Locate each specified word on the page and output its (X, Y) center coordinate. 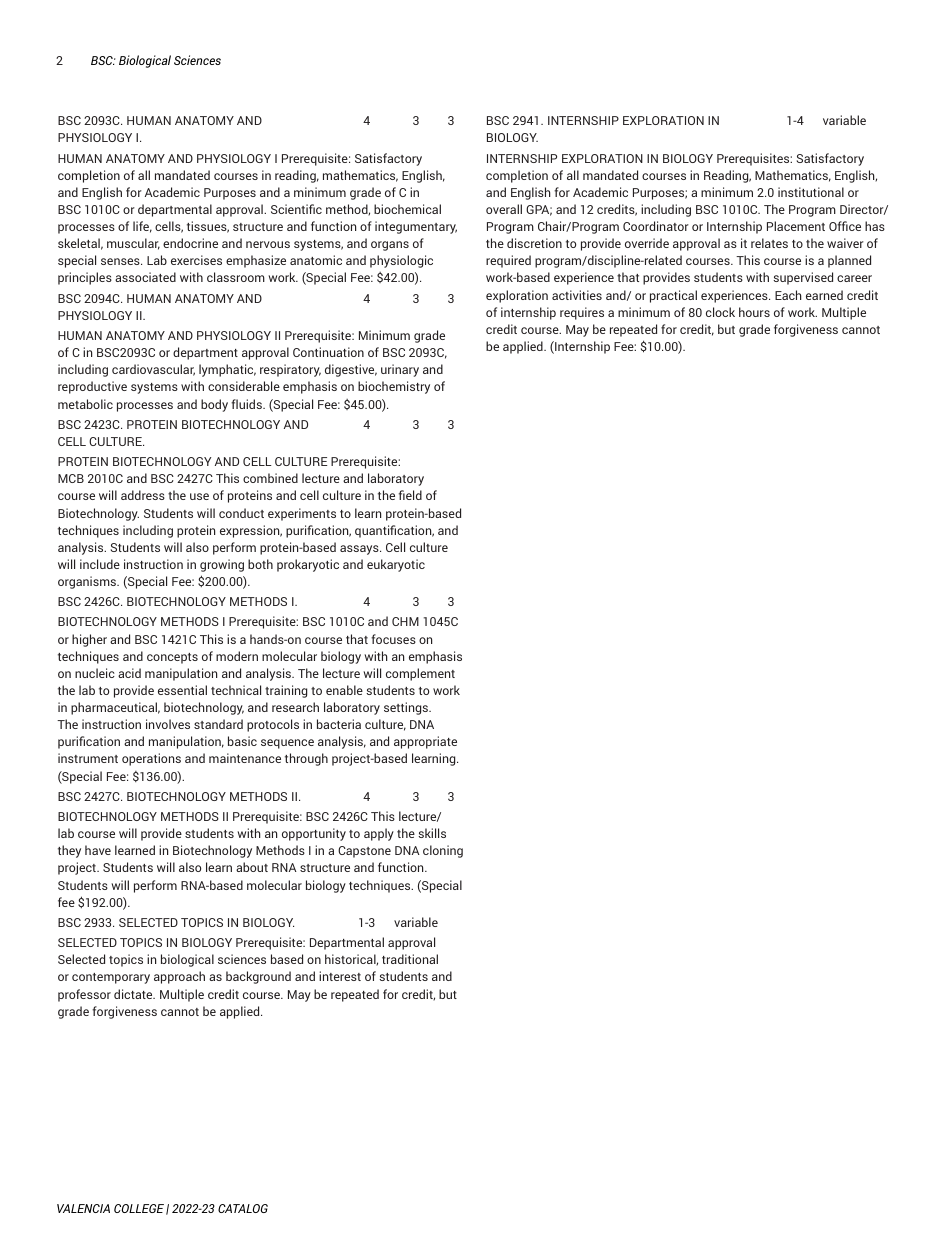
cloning (443, 851)
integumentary (416, 227)
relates (769, 243)
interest (340, 976)
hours (754, 312)
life (142, 227)
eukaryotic (396, 565)
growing (222, 565)
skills (432, 833)
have (98, 850)
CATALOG (243, 1208)
